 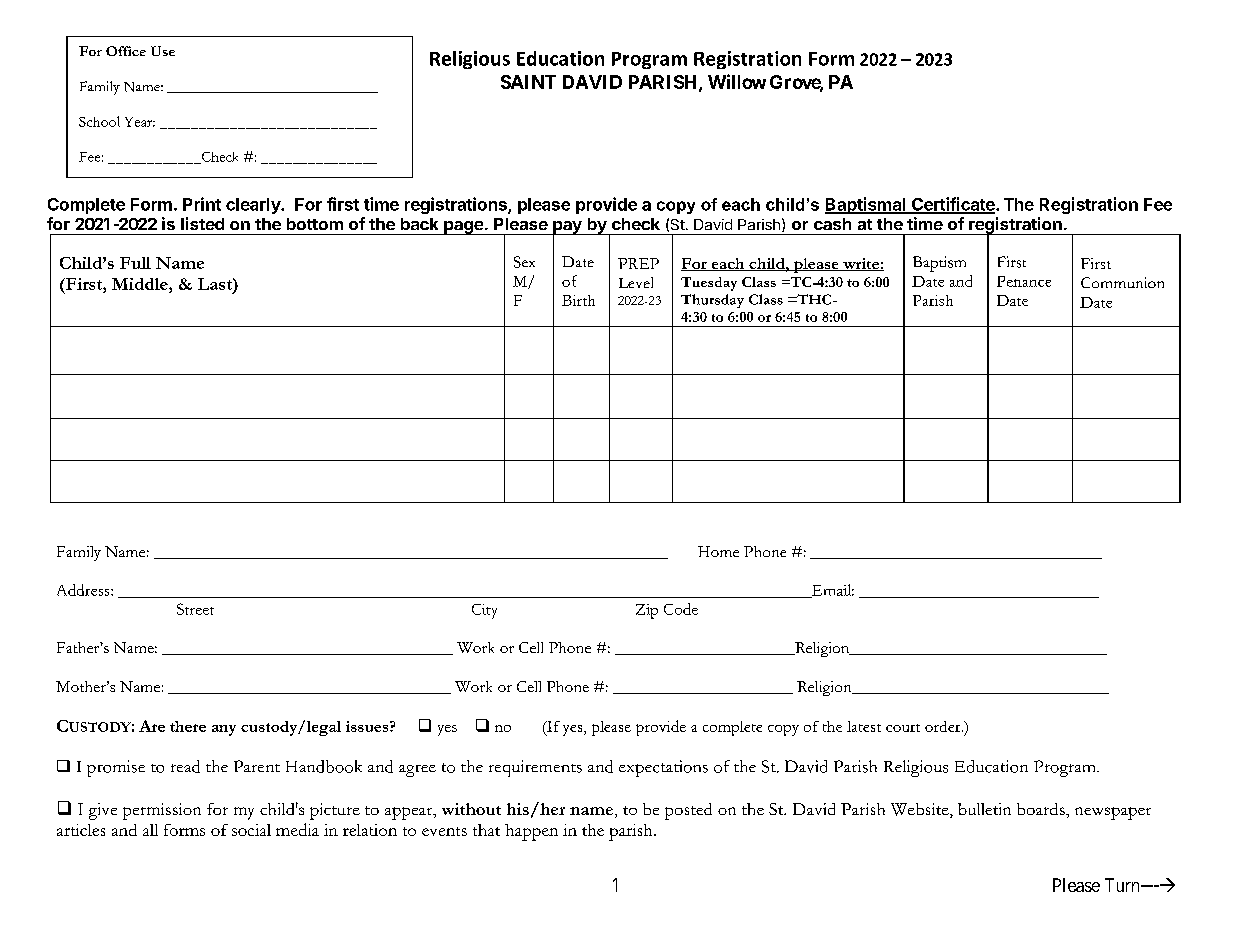 What do you see at coordinates (1024, 281) in the screenshot?
I see `Penance` at bounding box center [1024, 281].
